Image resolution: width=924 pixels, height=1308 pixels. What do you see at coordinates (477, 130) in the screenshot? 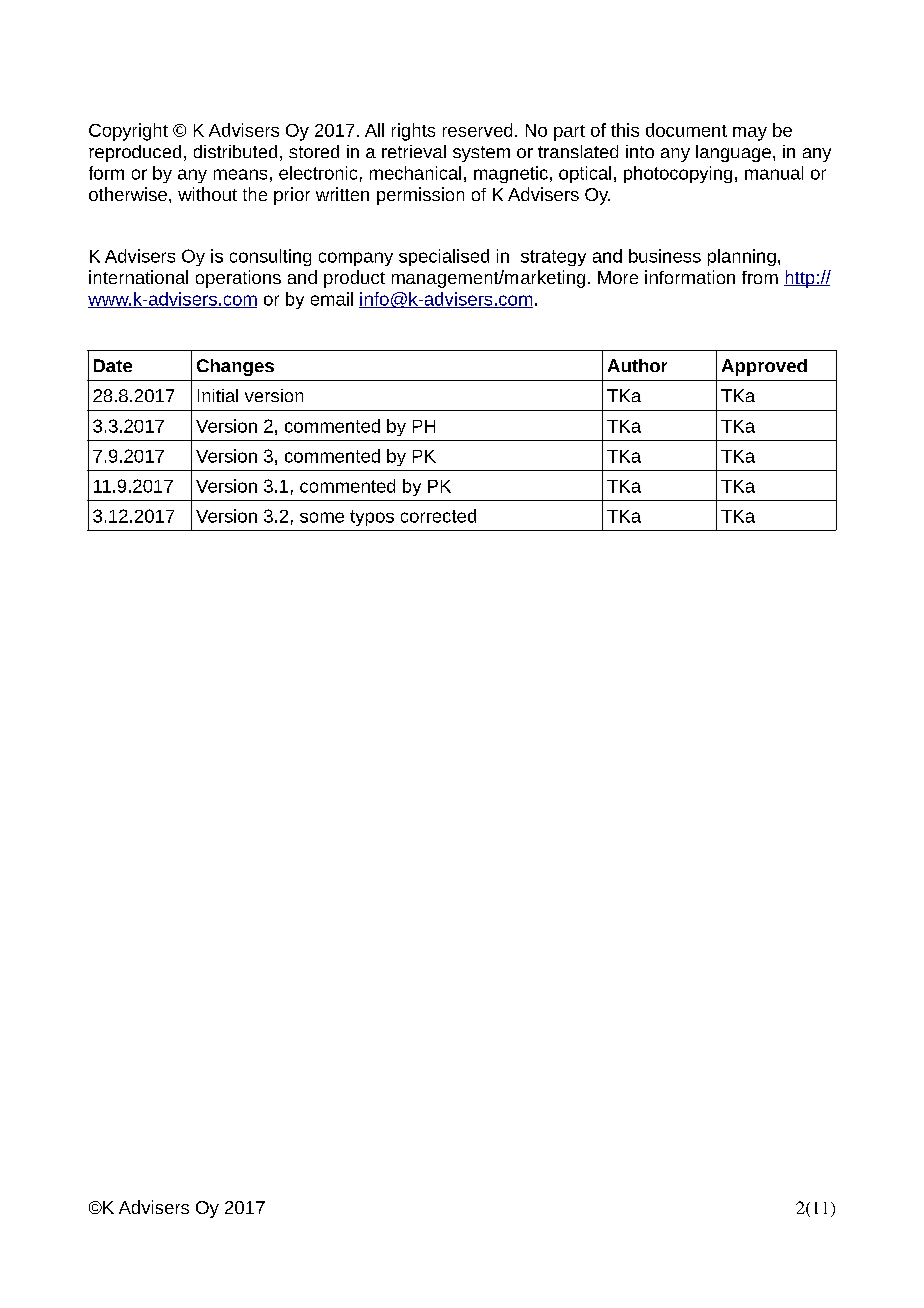
I see `reserved` at bounding box center [477, 130].
